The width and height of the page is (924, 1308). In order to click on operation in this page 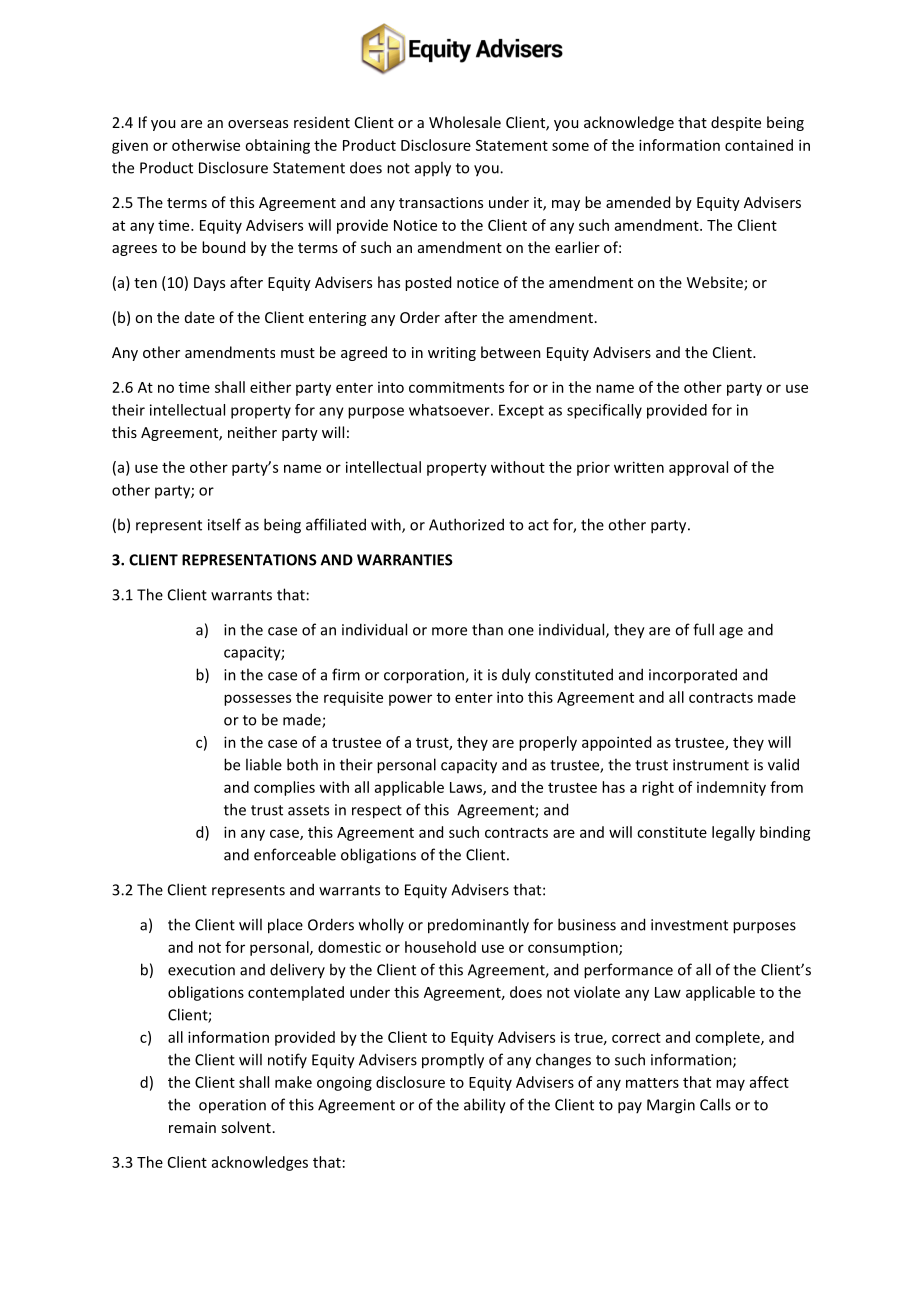, I will do `click(232, 1106)`.
